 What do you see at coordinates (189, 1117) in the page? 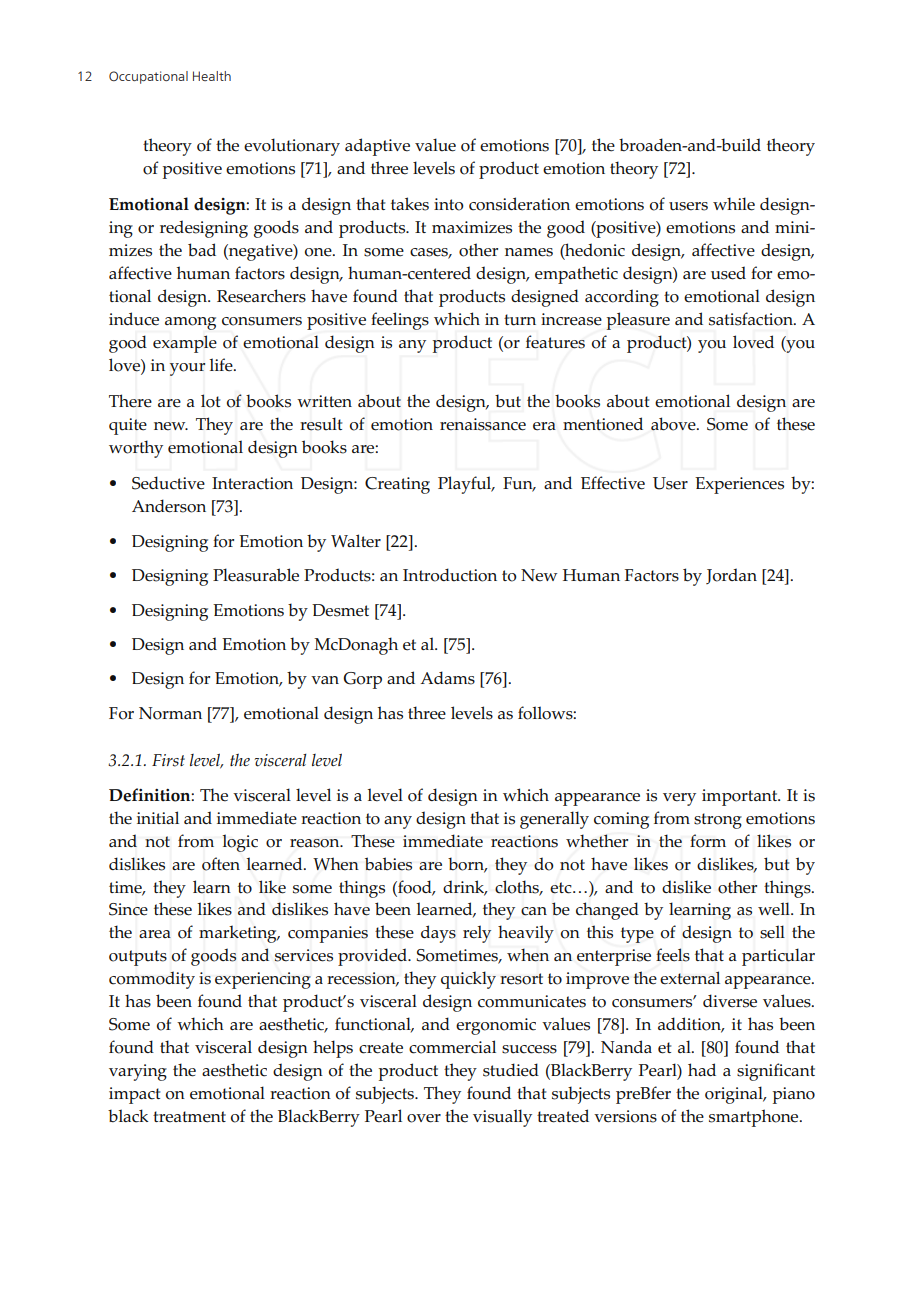
I see `treatment` at bounding box center [189, 1117].
